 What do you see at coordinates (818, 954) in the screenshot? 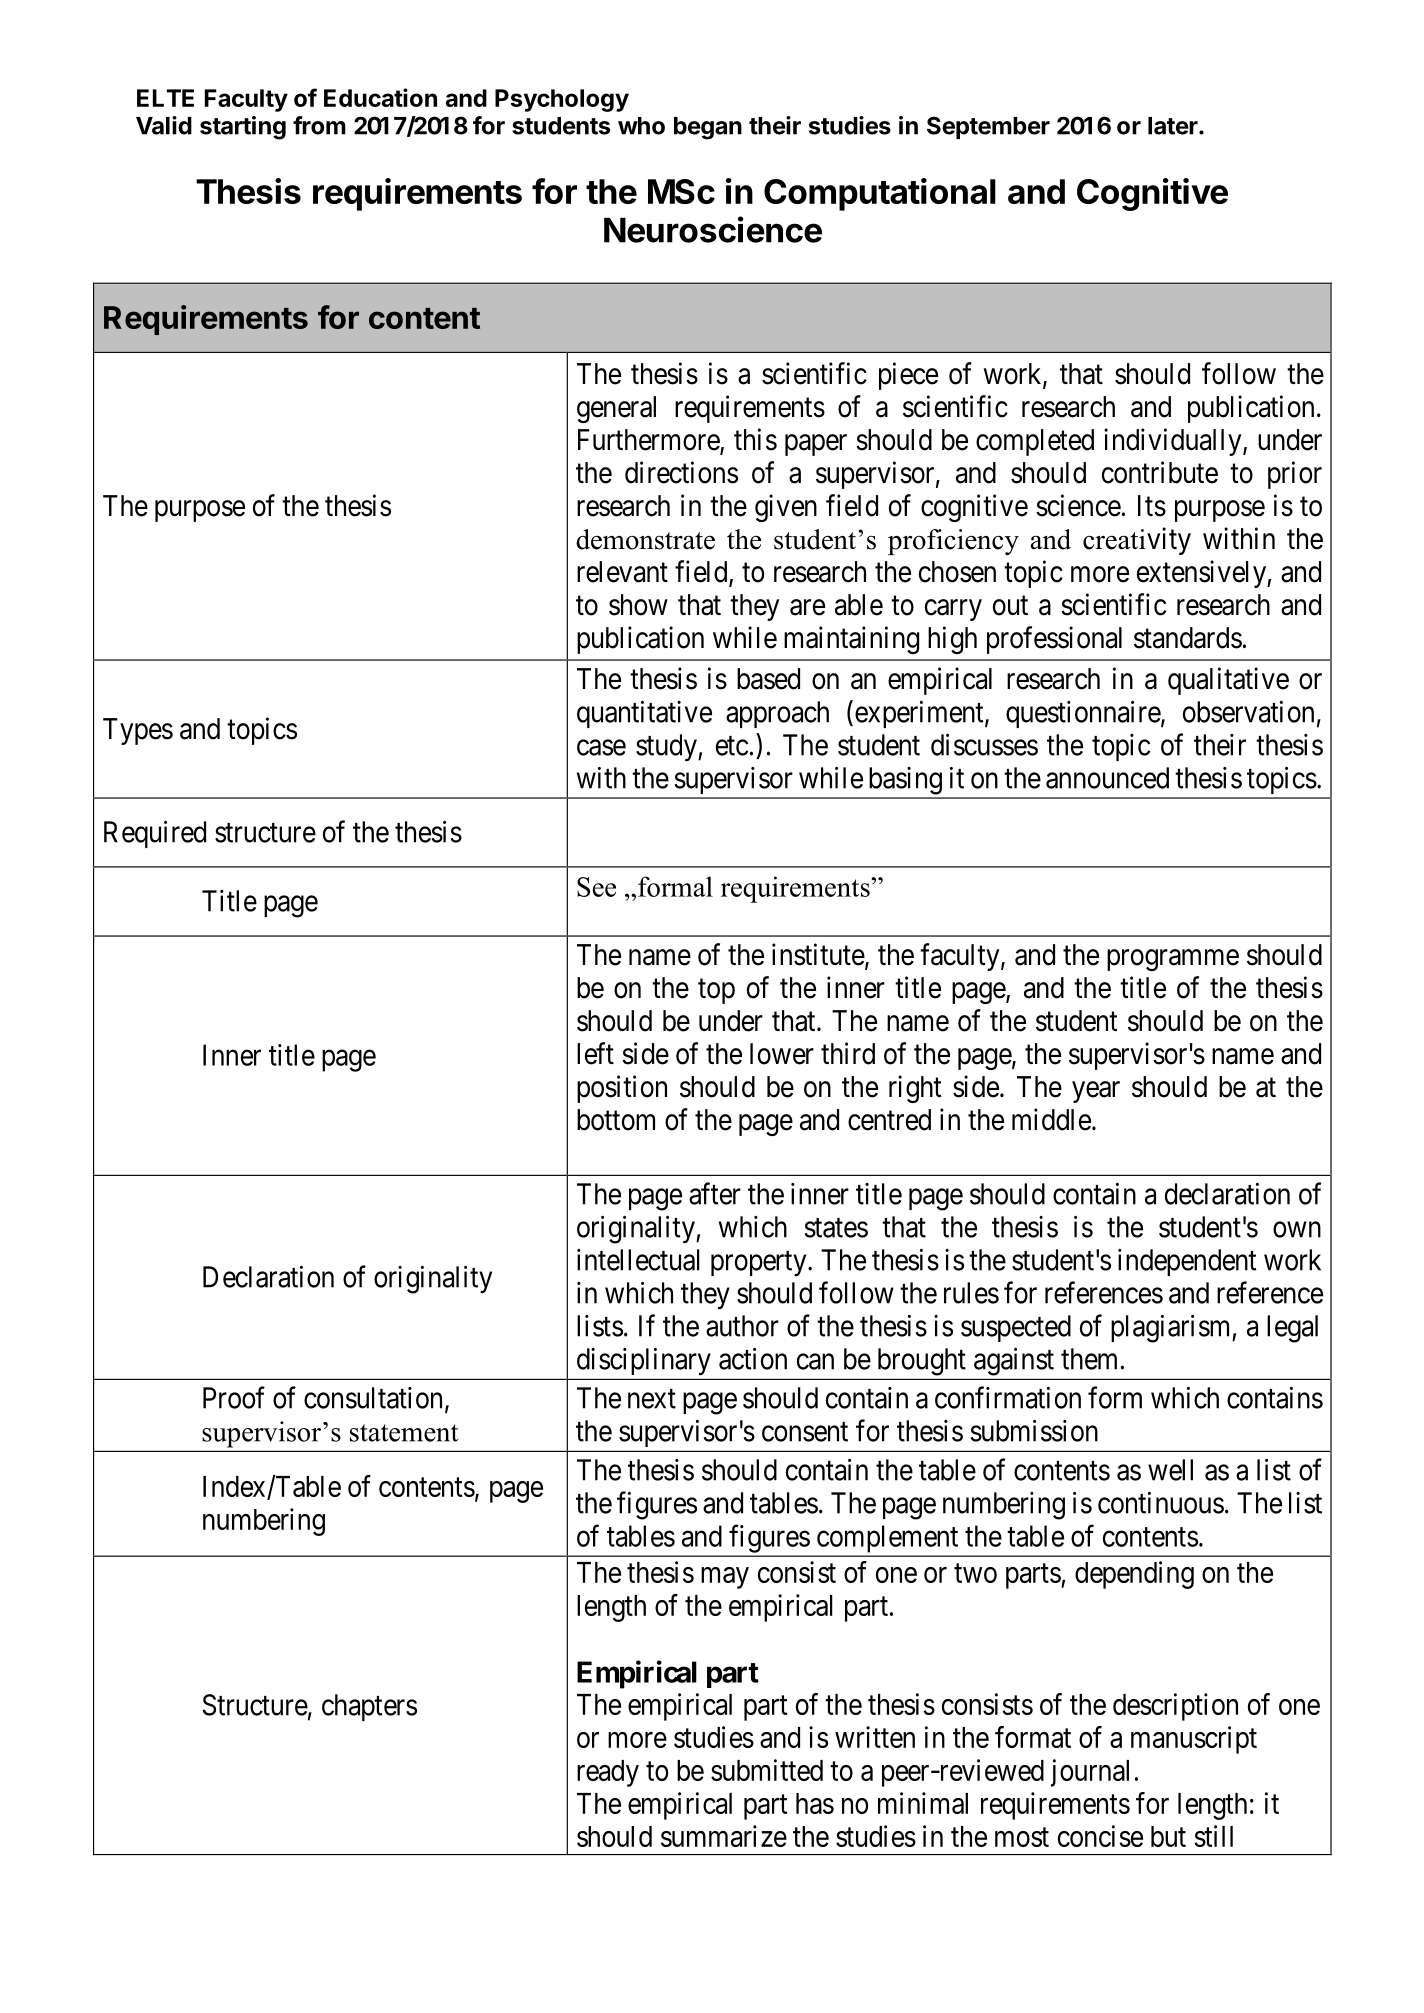
I see `institute` at bounding box center [818, 954].
